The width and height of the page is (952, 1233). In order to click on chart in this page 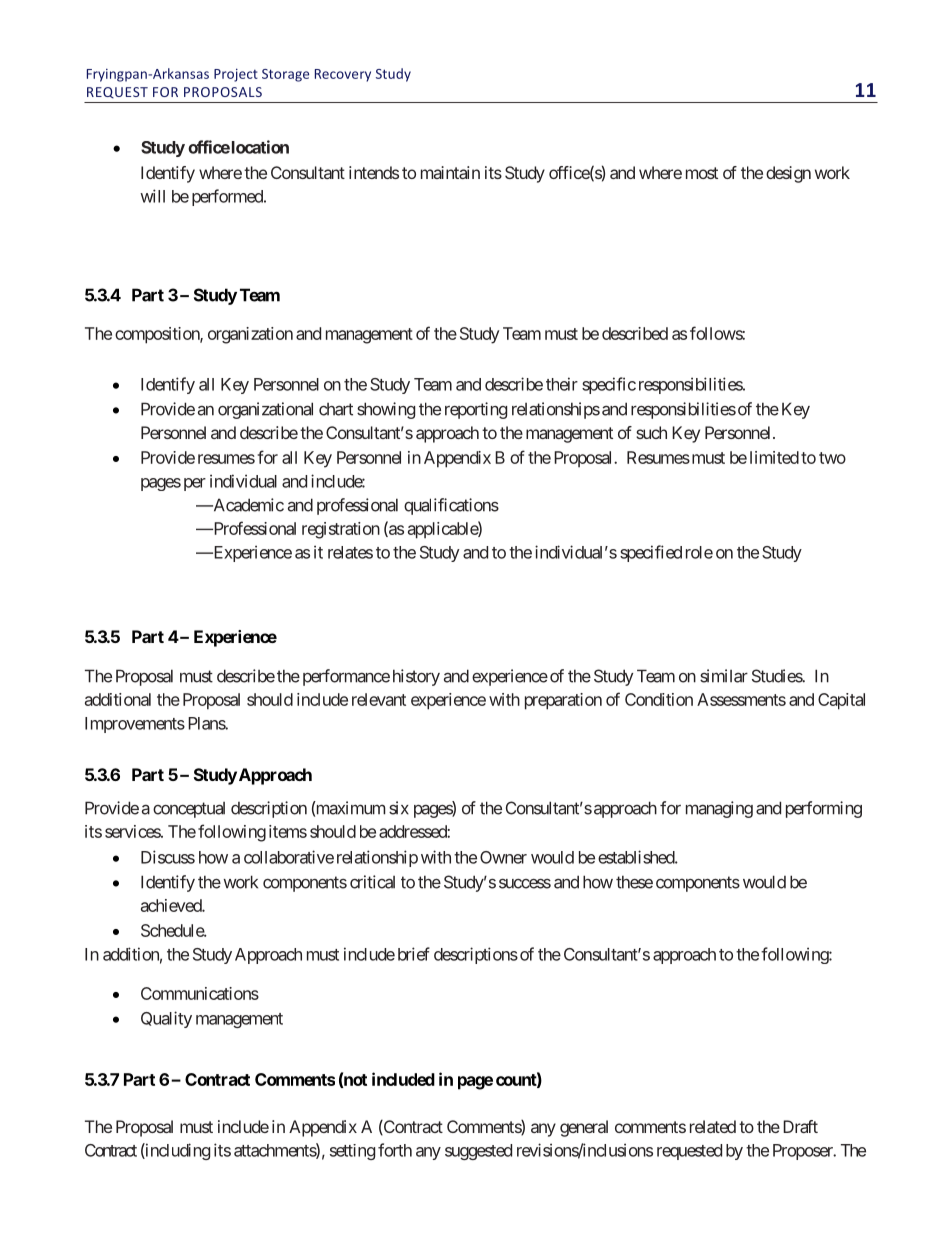, I will do `click(336, 409)`.
